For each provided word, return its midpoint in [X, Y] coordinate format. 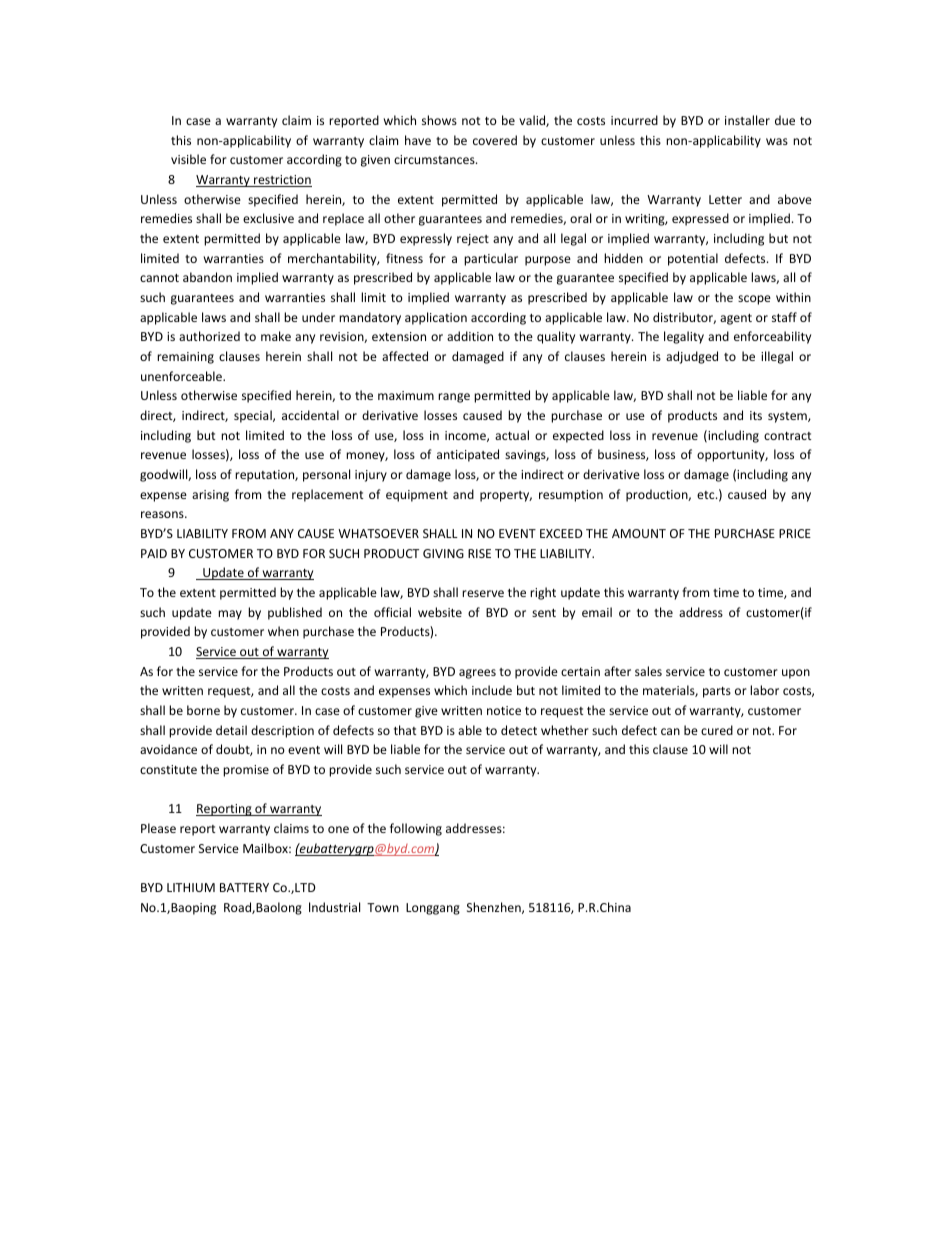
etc [707, 495]
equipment [417, 496]
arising [210, 496]
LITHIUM [191, 887]
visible [188, 159]
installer [747, 120]
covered [495, 140]
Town [383, 907]
